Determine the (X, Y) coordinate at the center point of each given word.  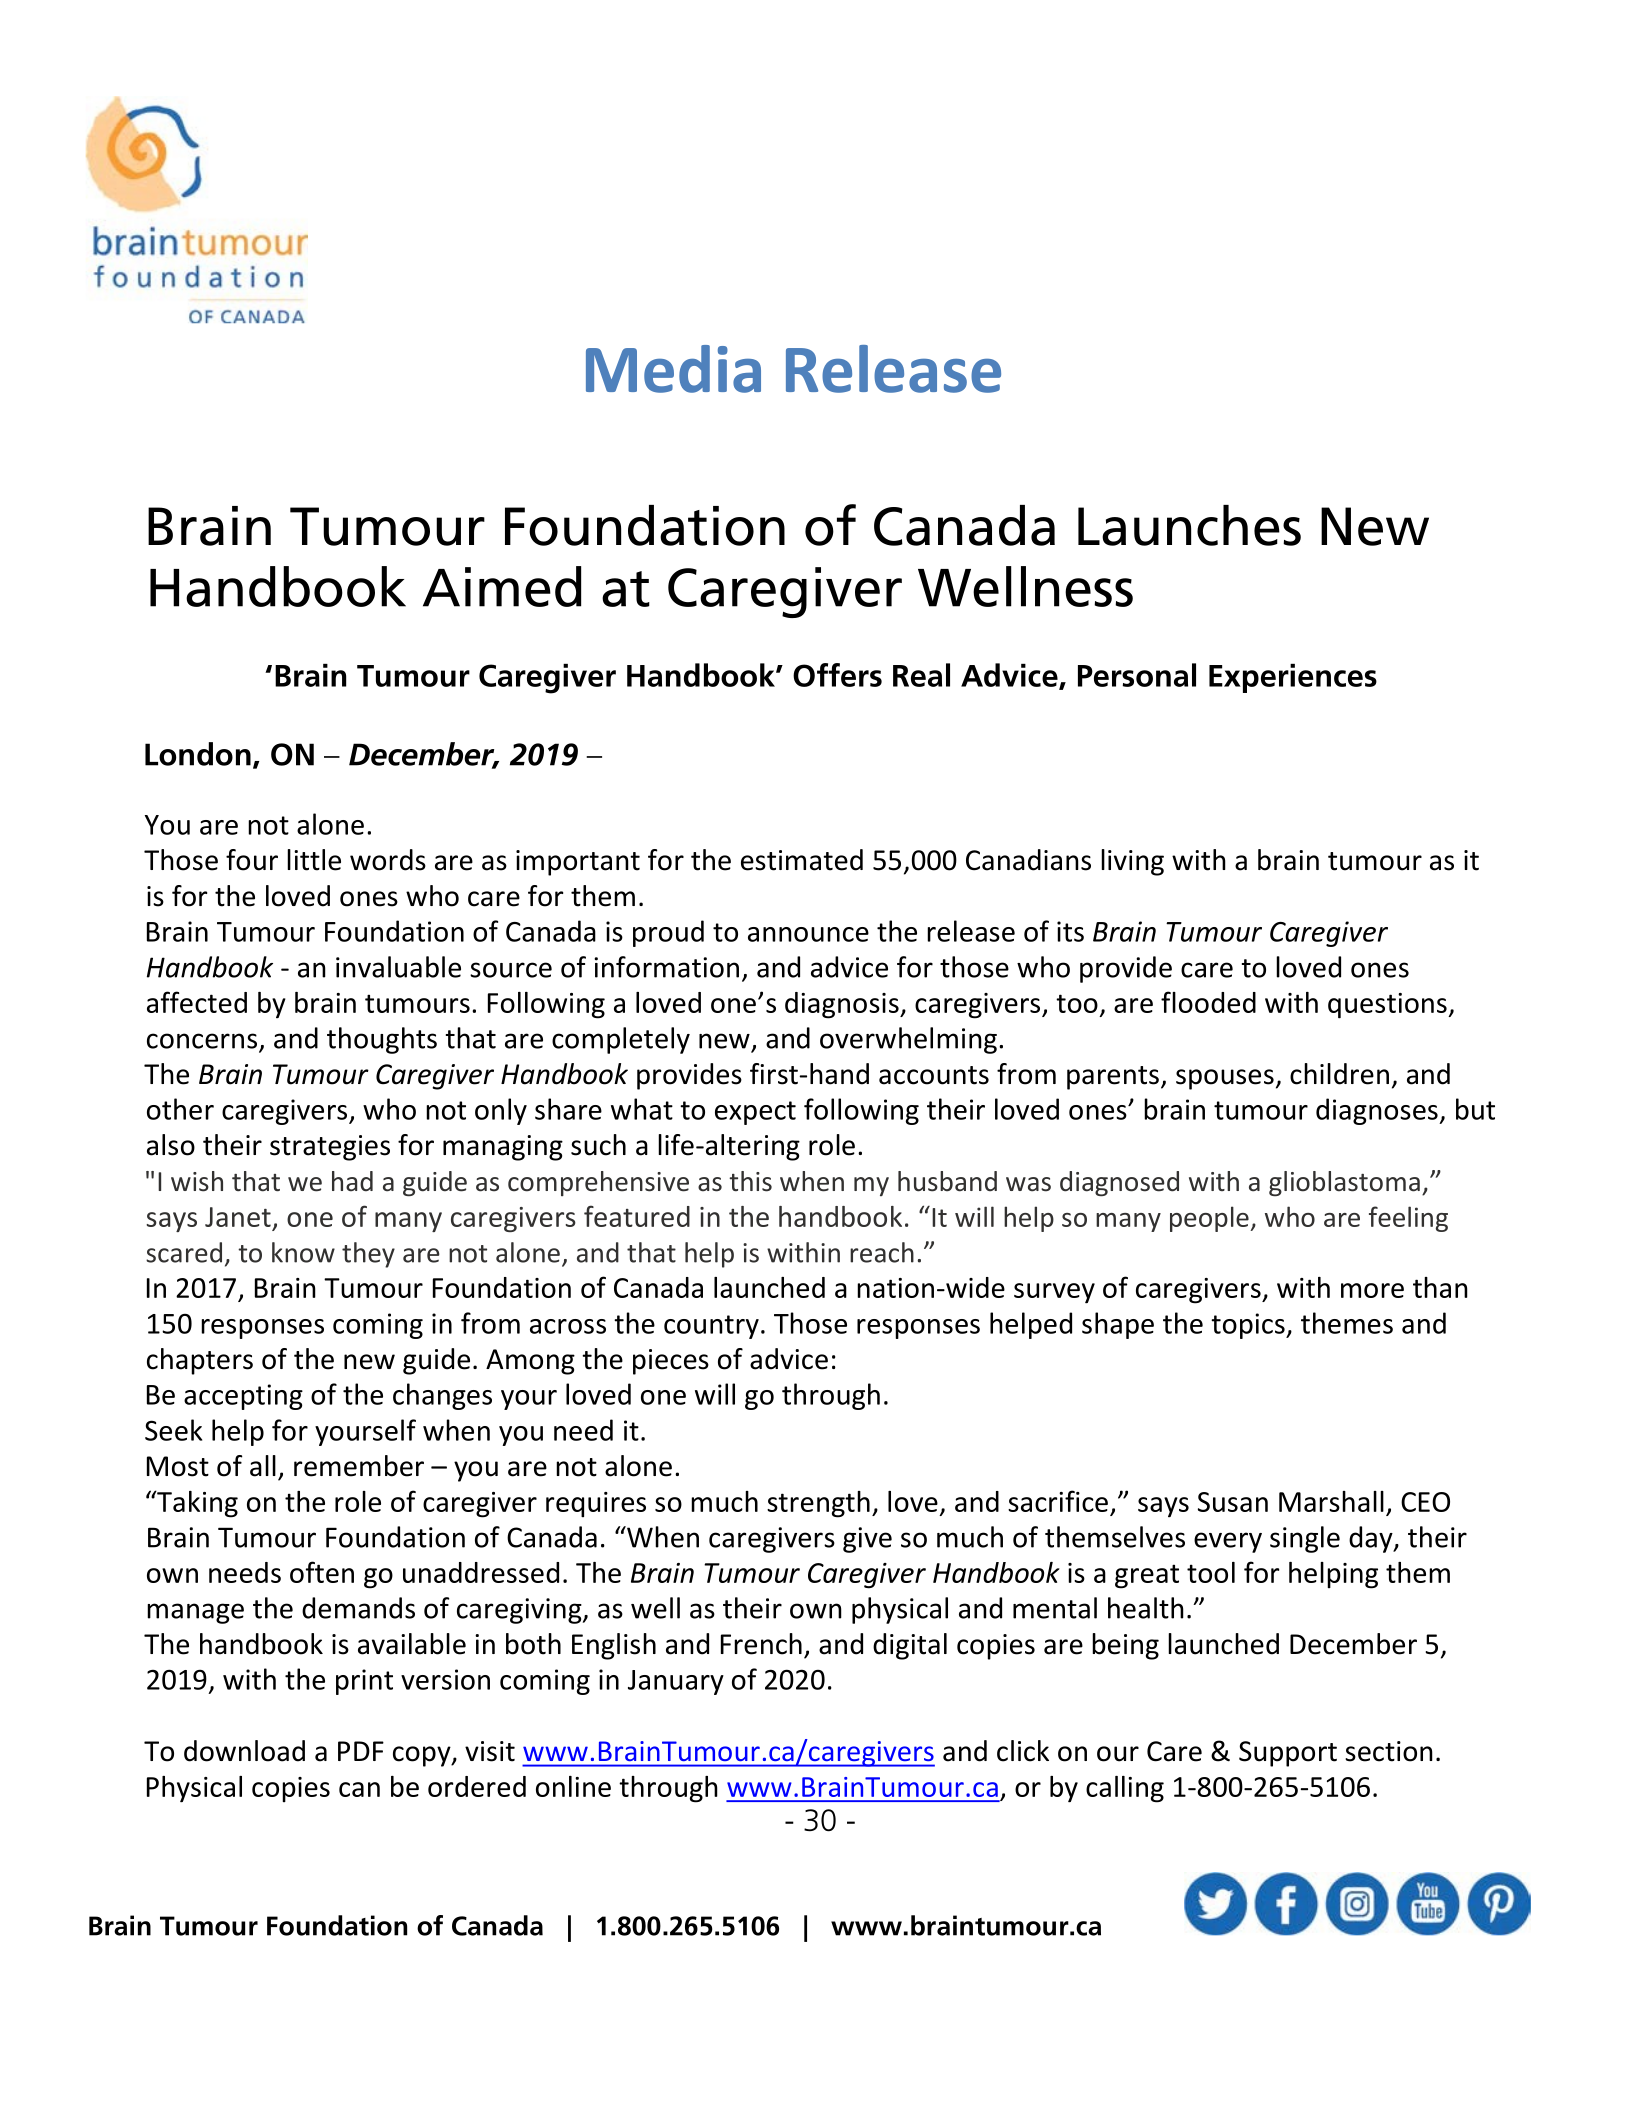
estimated (802, 860)
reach (882, 1252)
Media (673, 369)
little (314, 860)
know (303, 1252)
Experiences (1293, 678)
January (676, 1682)
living (1132, 862)
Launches (1189, 525)
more (1372, 1290)
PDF (361, 1751)
